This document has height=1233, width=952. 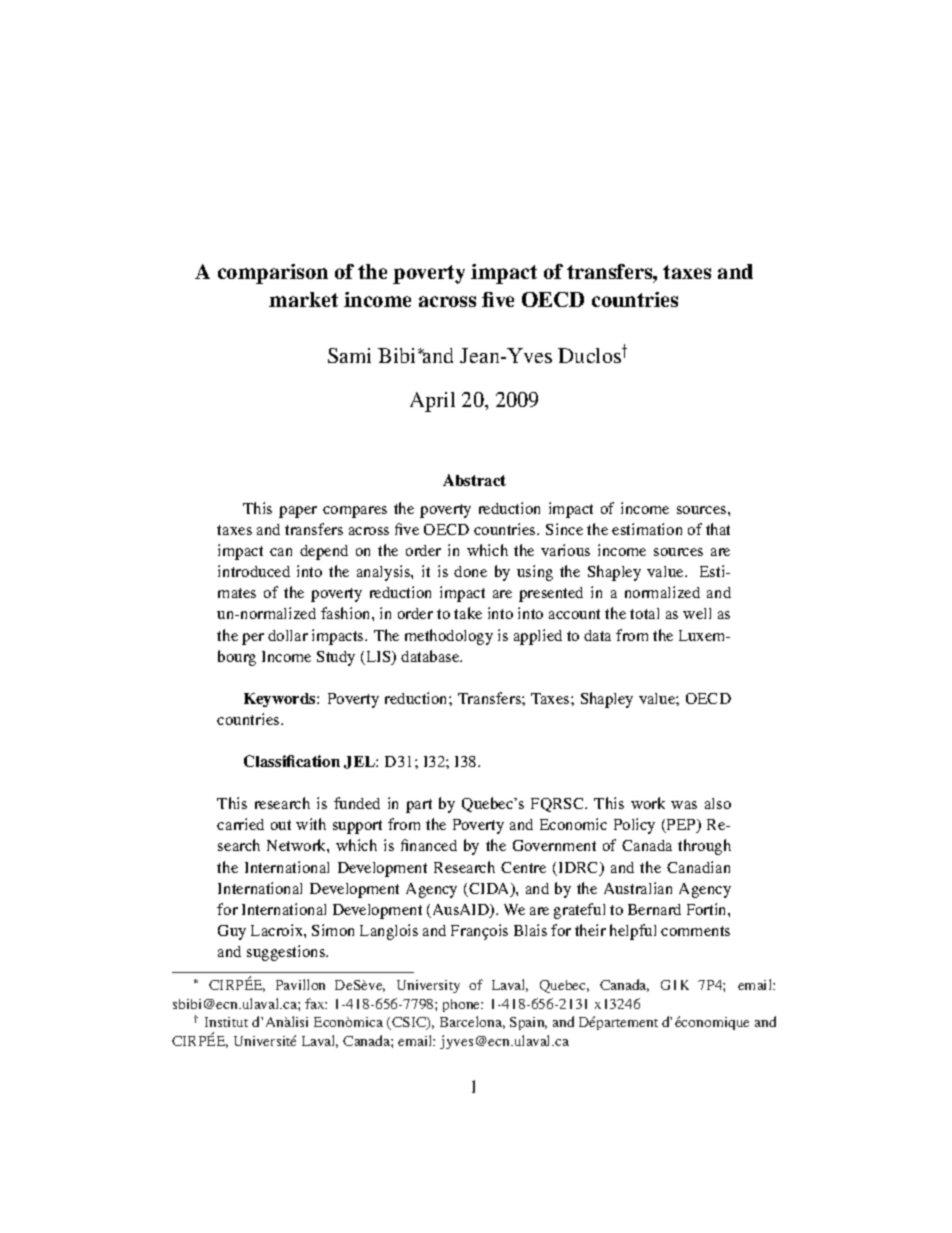 What do you see at coordinates (718, 529) in the document?
I see `that` at bounding box center [718, 529].
